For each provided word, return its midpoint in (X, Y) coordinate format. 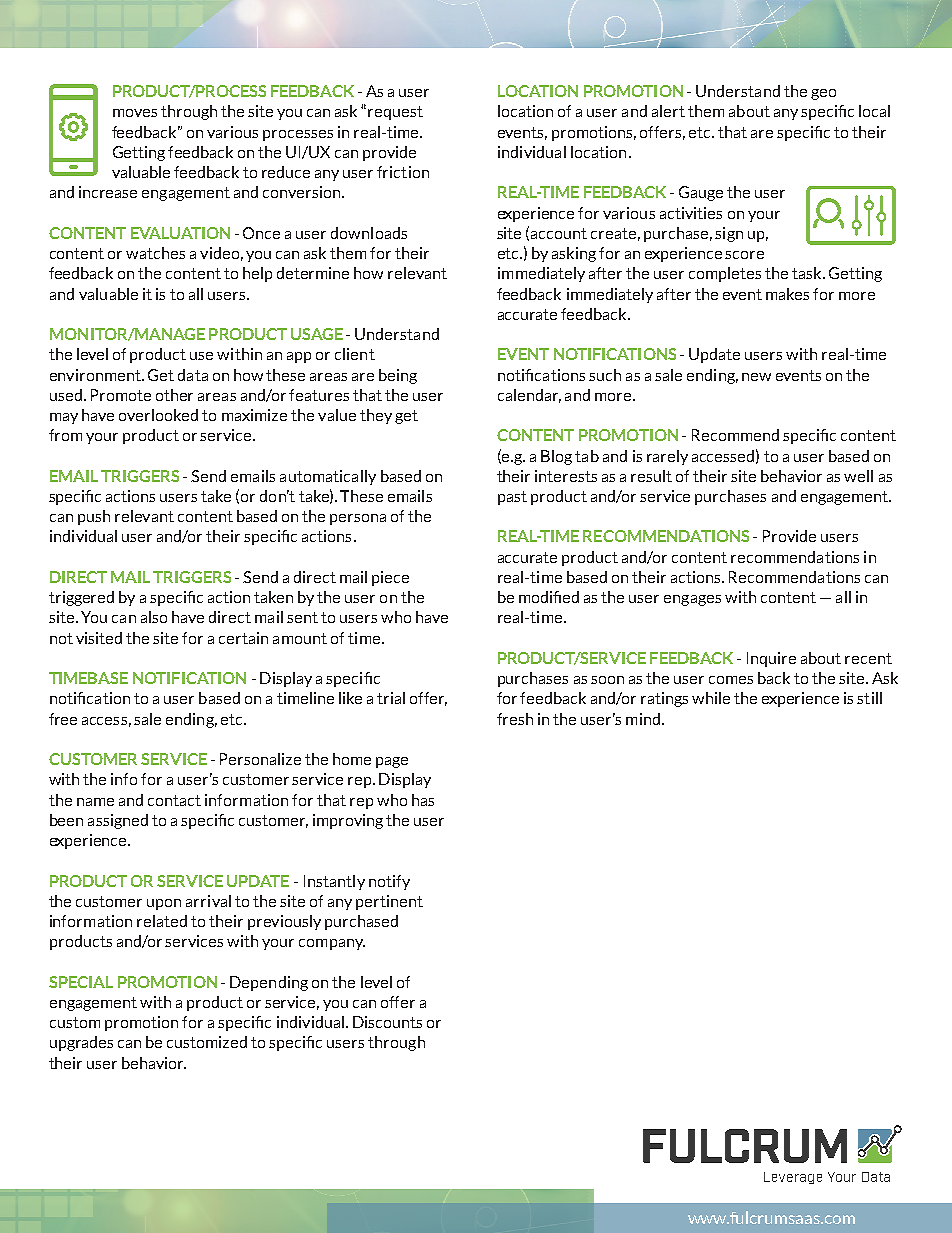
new (756, 377)
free (63, 719)
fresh (515, 719)
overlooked (158, 415)
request (395, 113)
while (711, 698)
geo (823, 94)
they (376, 416)
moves (135, 113)
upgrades (81, 1043)
